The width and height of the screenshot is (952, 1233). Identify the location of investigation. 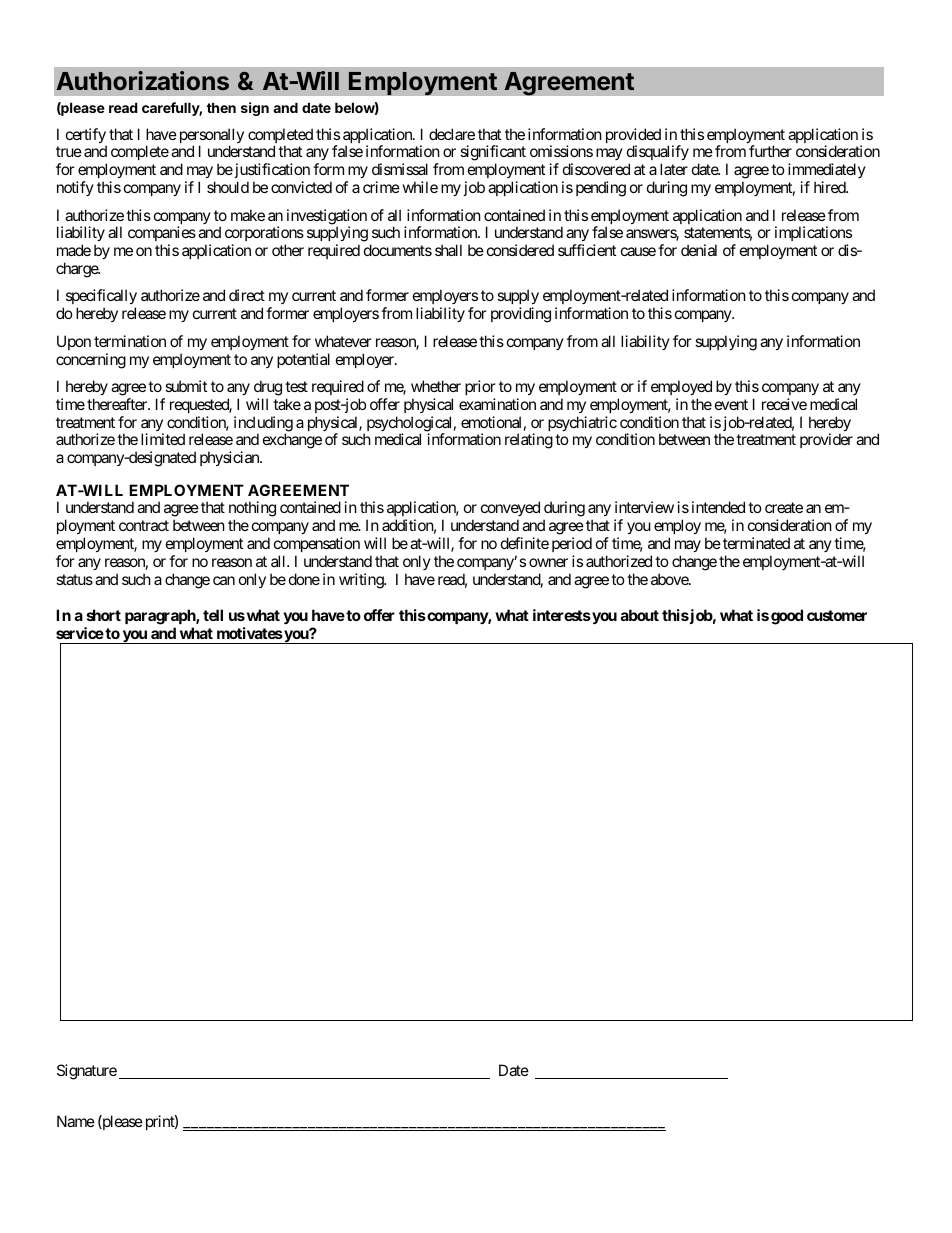
(327, 218).
